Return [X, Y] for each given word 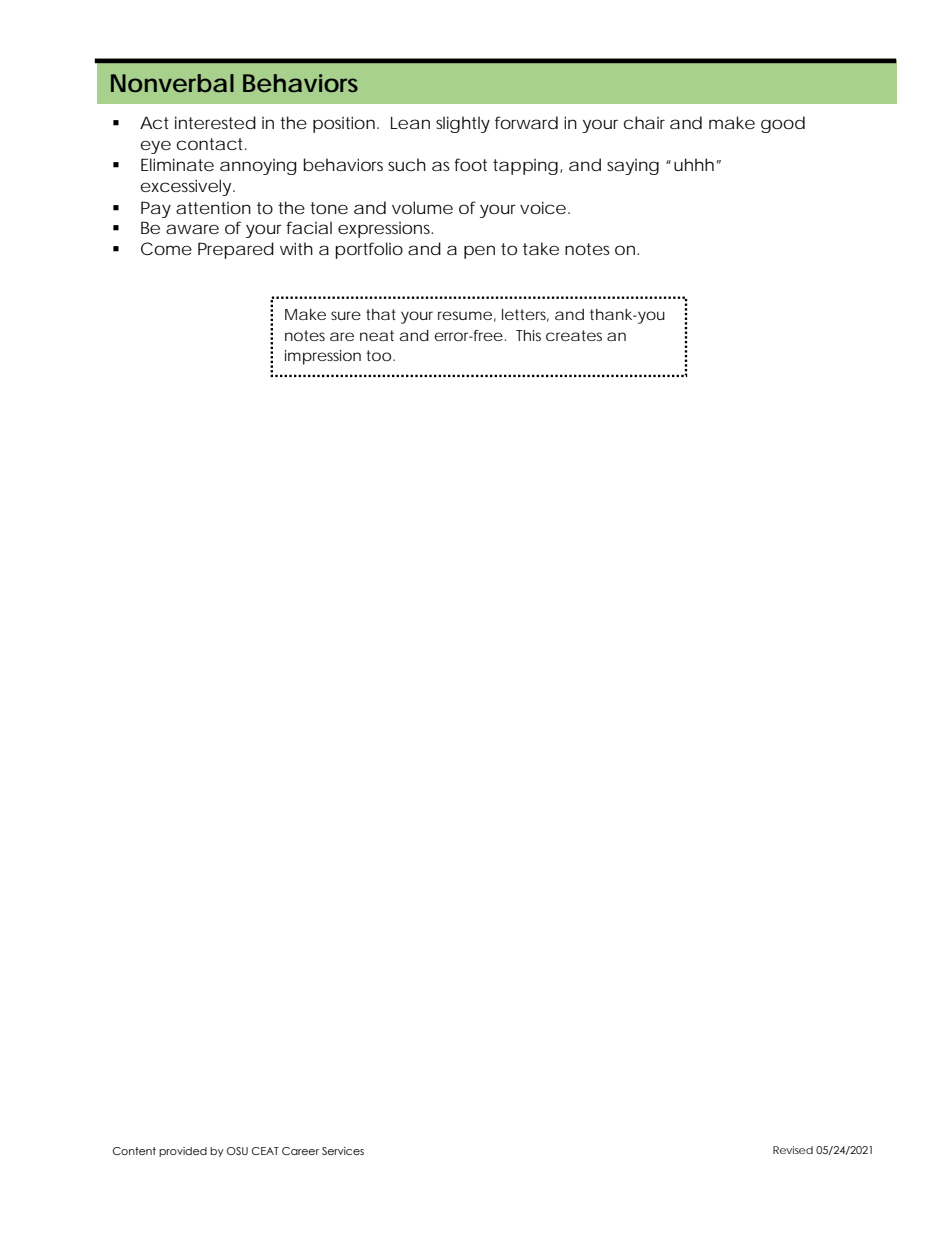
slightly [463, 124]
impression [323, 357]
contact [212, 144]
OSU [237, 1151]
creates [574, 335]
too [378, 355]
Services [343, 1151]
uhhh [694, 164]
